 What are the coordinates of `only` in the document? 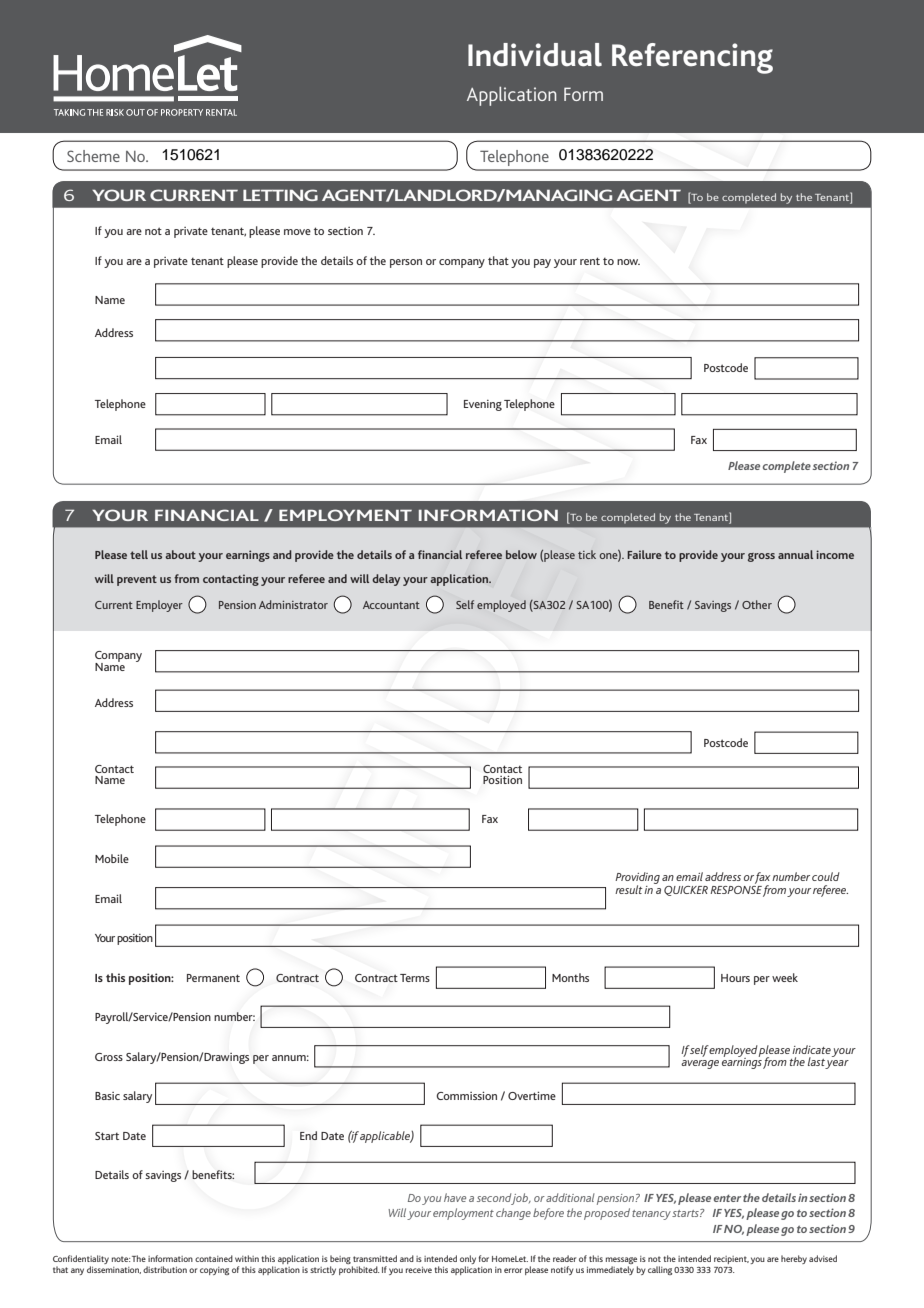 It's located at (468, 1261).
